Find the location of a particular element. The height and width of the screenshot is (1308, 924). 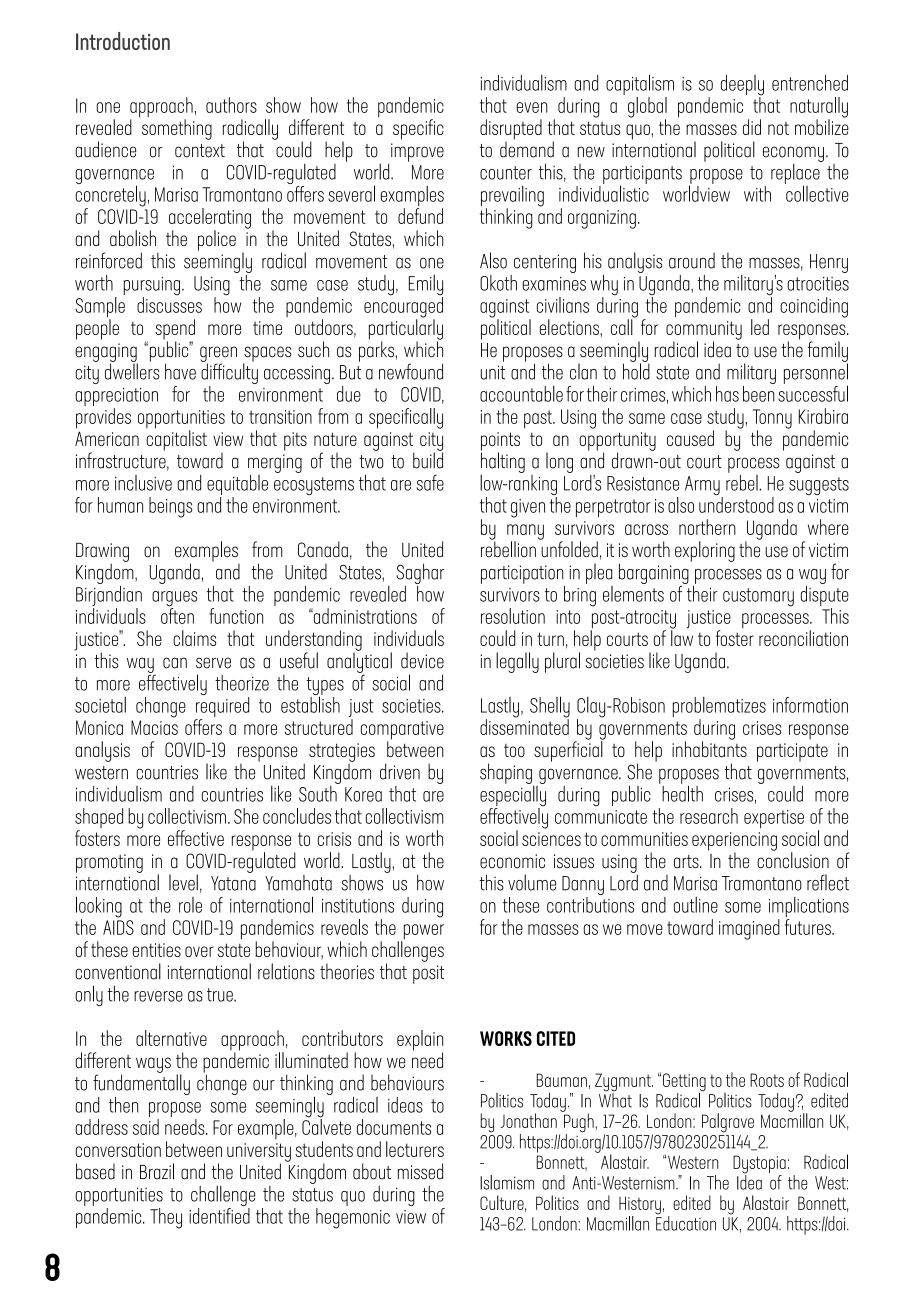

authors is located at coordinates (231, 105).
